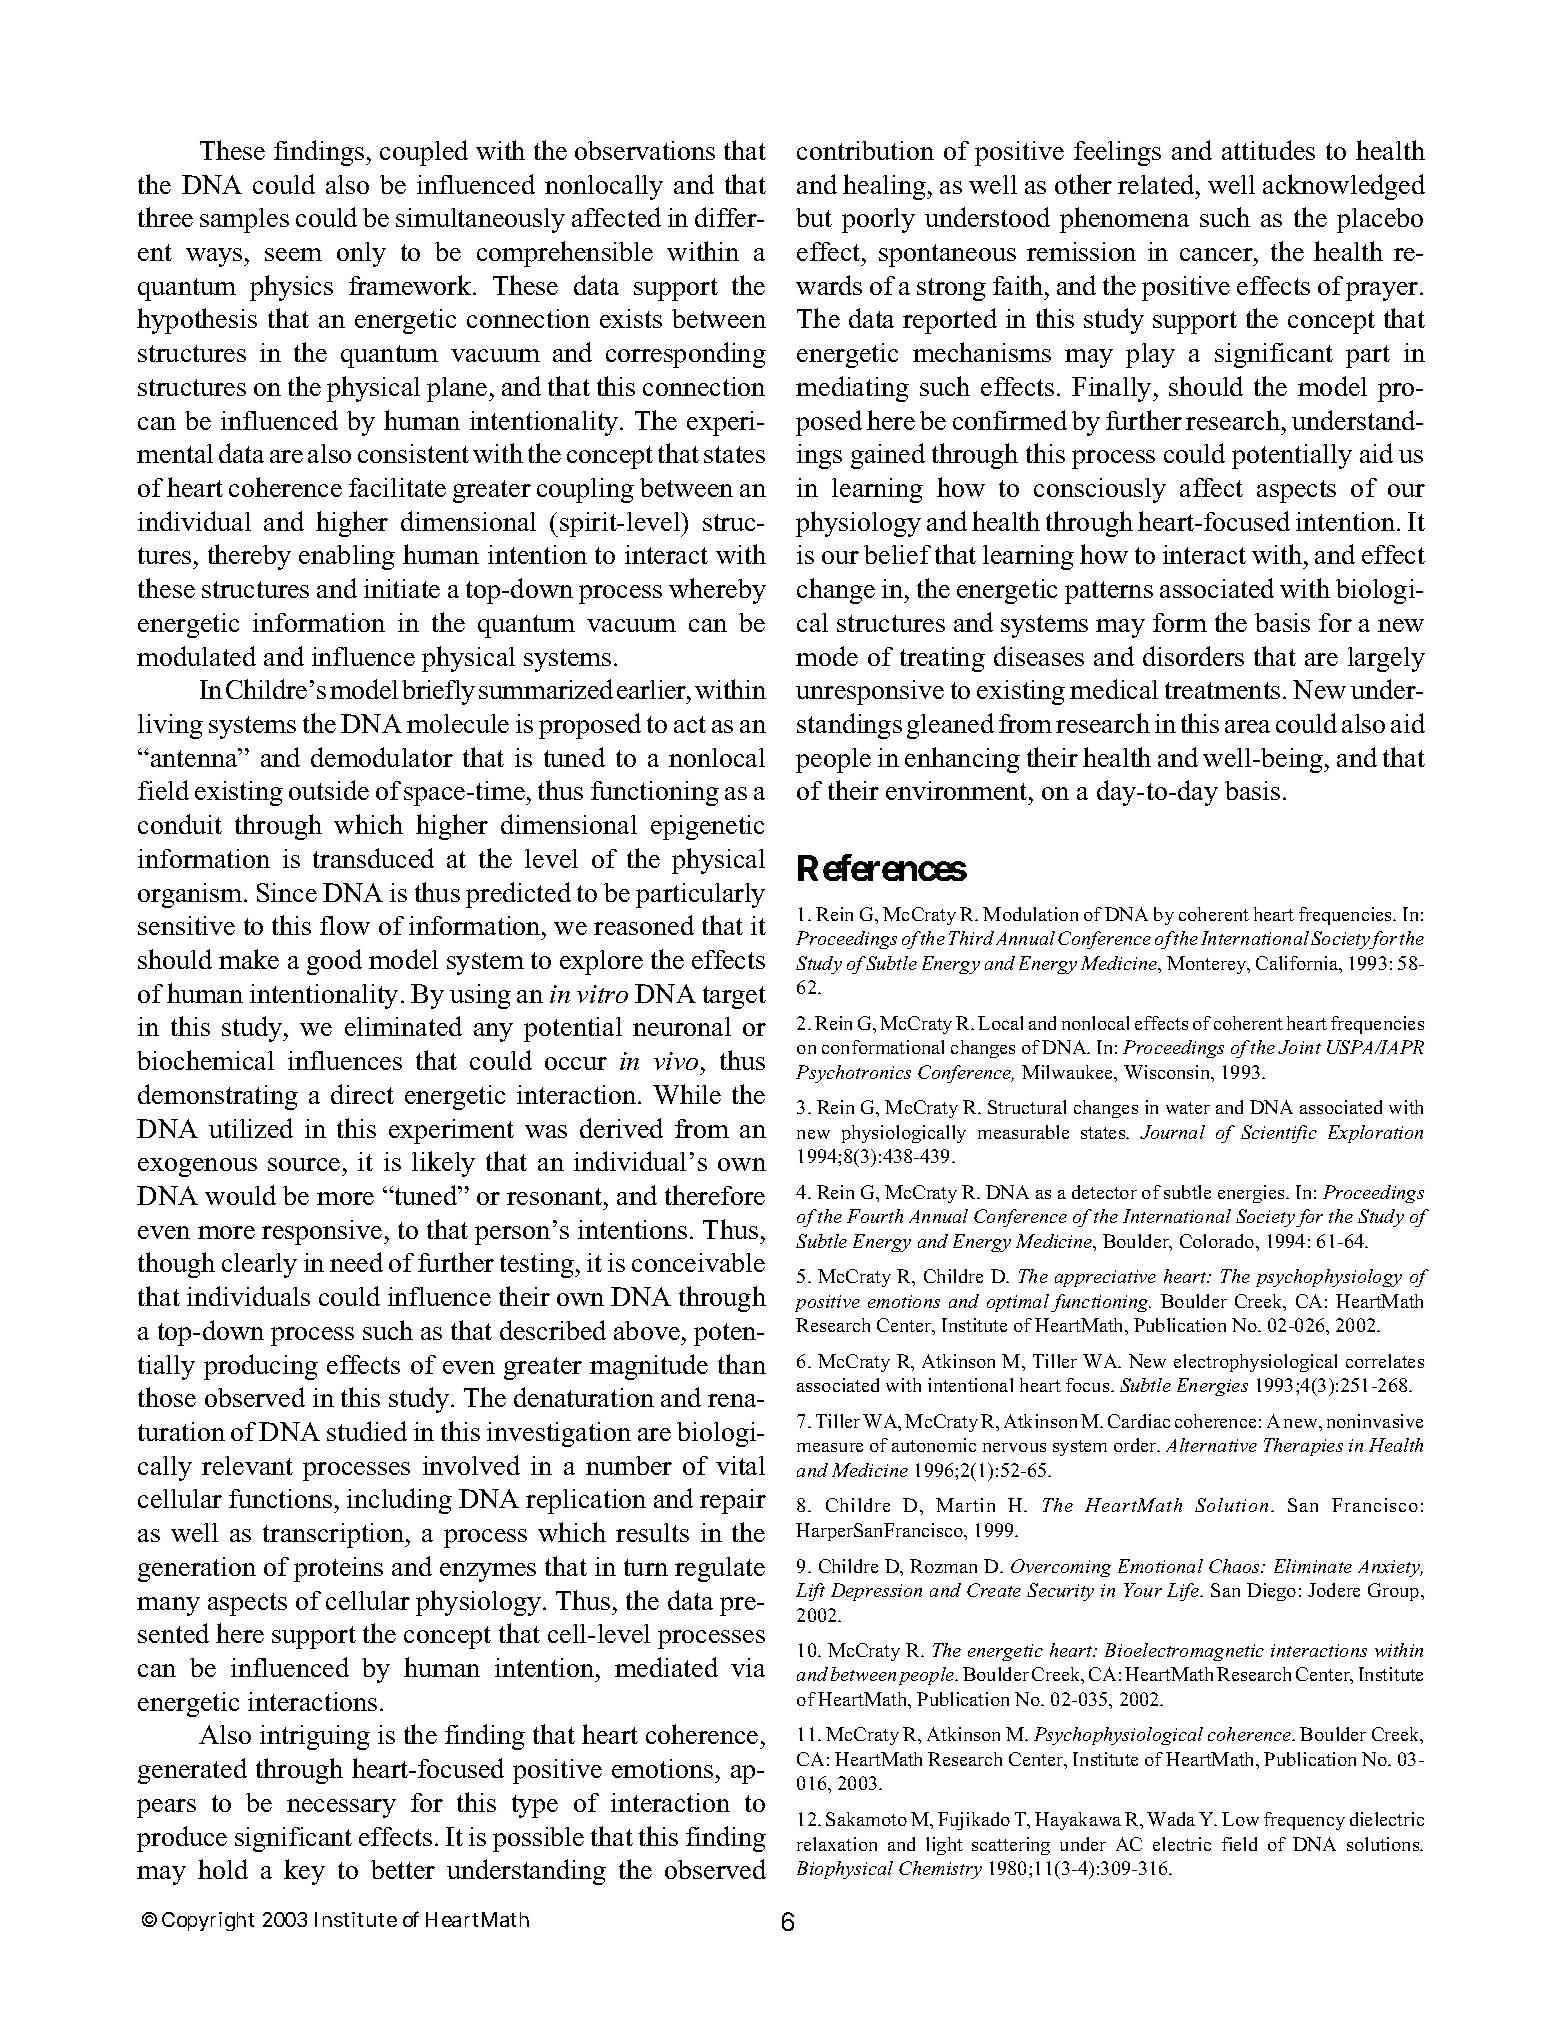 The width and height of the screenshot is (1563, 2023). Describe the element at coordinates (1222, 690) in the screenshot. I see `treatments` at that location.
